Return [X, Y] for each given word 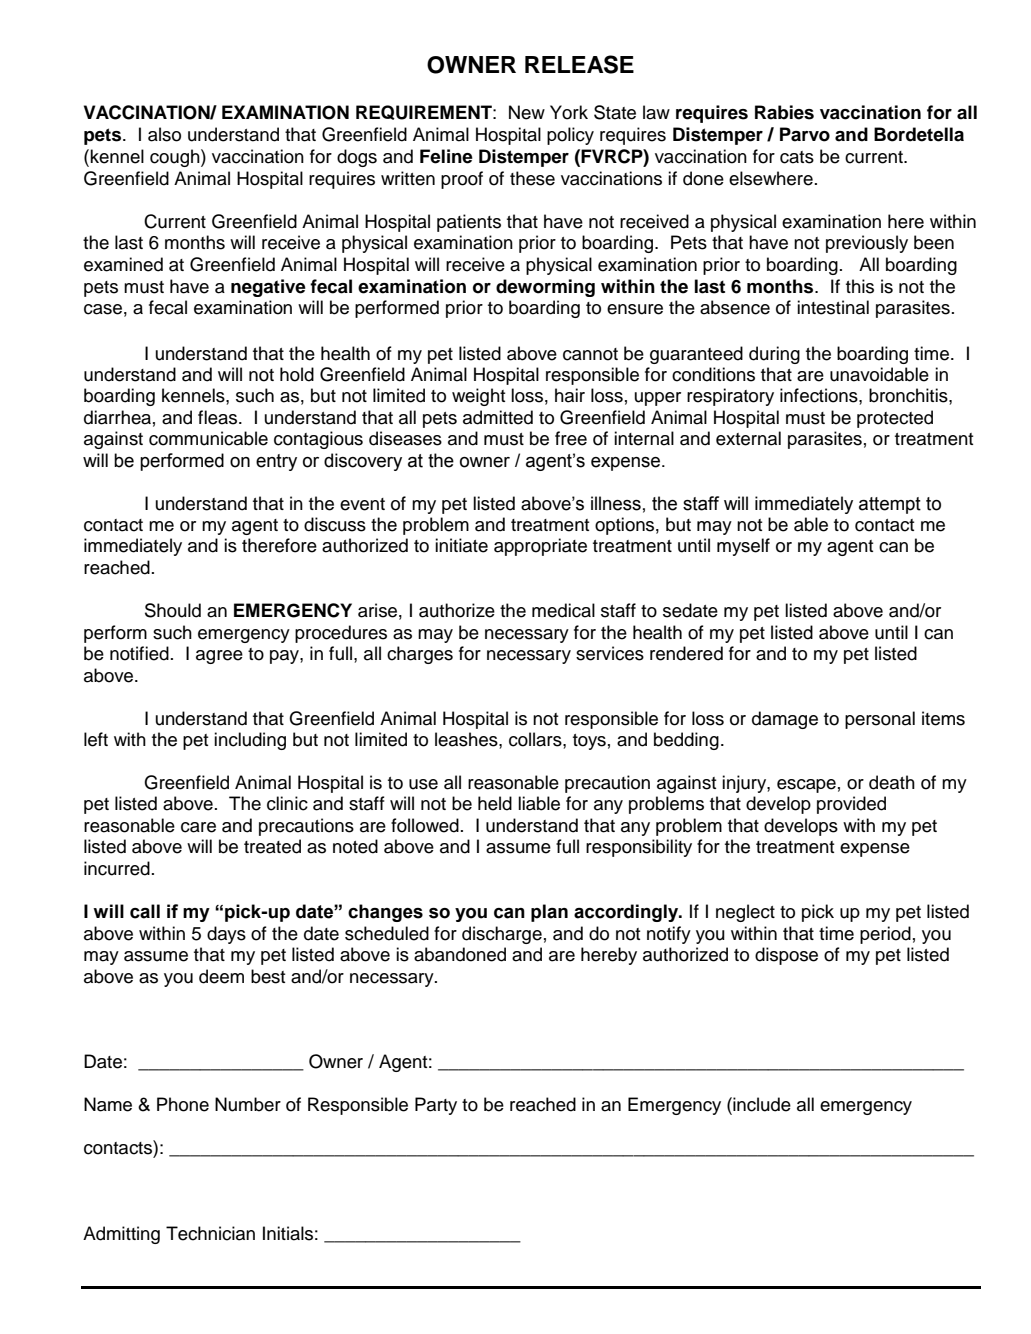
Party [436, 1106]
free [571, 438]
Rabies [784, 112]
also [164, 134]
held [495, 803]
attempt [890, 505]
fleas [217, 417]
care [198, 827]
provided [851, 805]
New [527, 112]
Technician [210, 1233]
